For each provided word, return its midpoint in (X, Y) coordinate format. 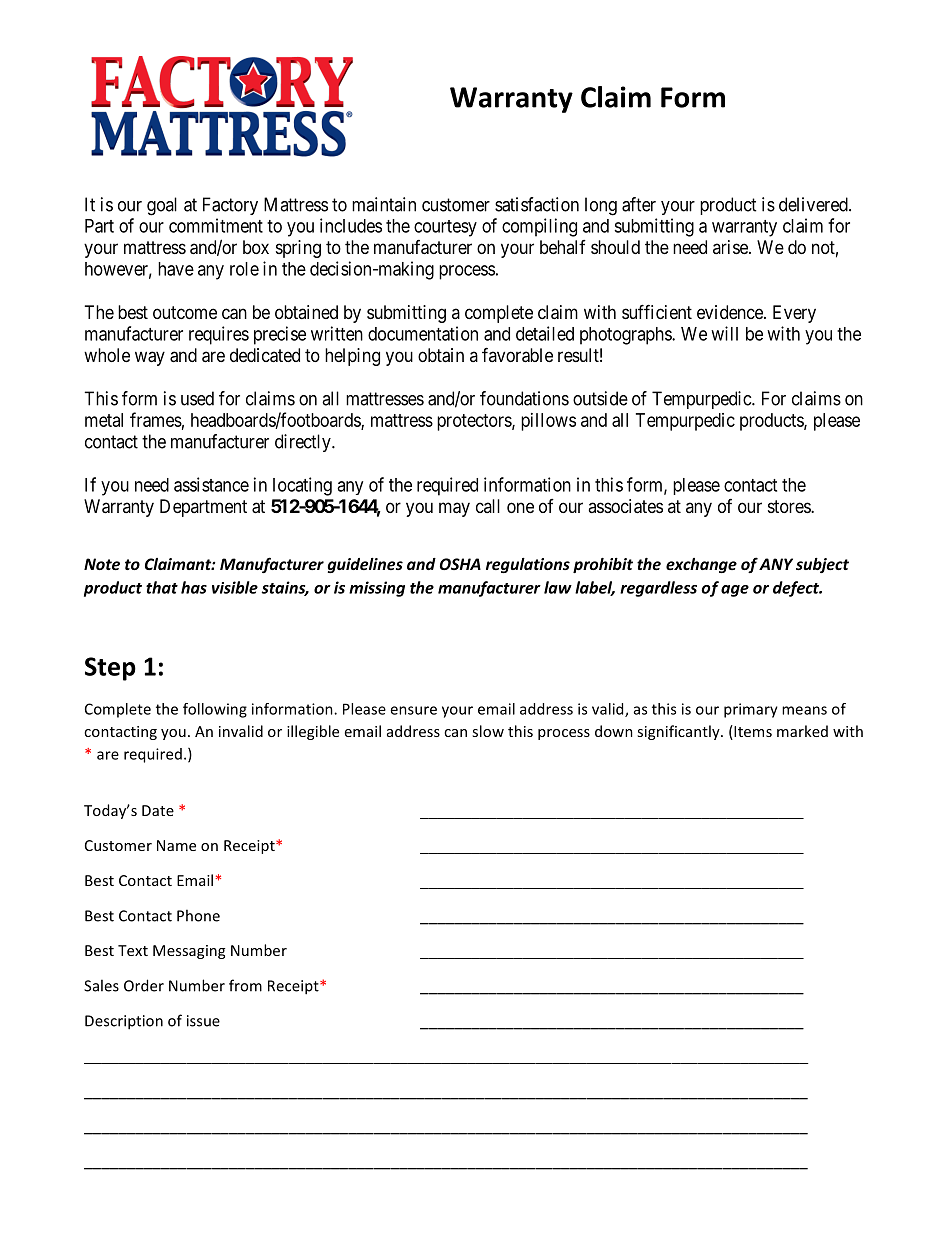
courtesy (445, 228)
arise (731, 247)
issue (203, 1021)
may (454, 509)
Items (752, 732)
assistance (211, 484)
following (215, 710)
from (245, 985)
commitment (216, 225)
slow (488, 731)
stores (790, 506)
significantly (679, 732)
